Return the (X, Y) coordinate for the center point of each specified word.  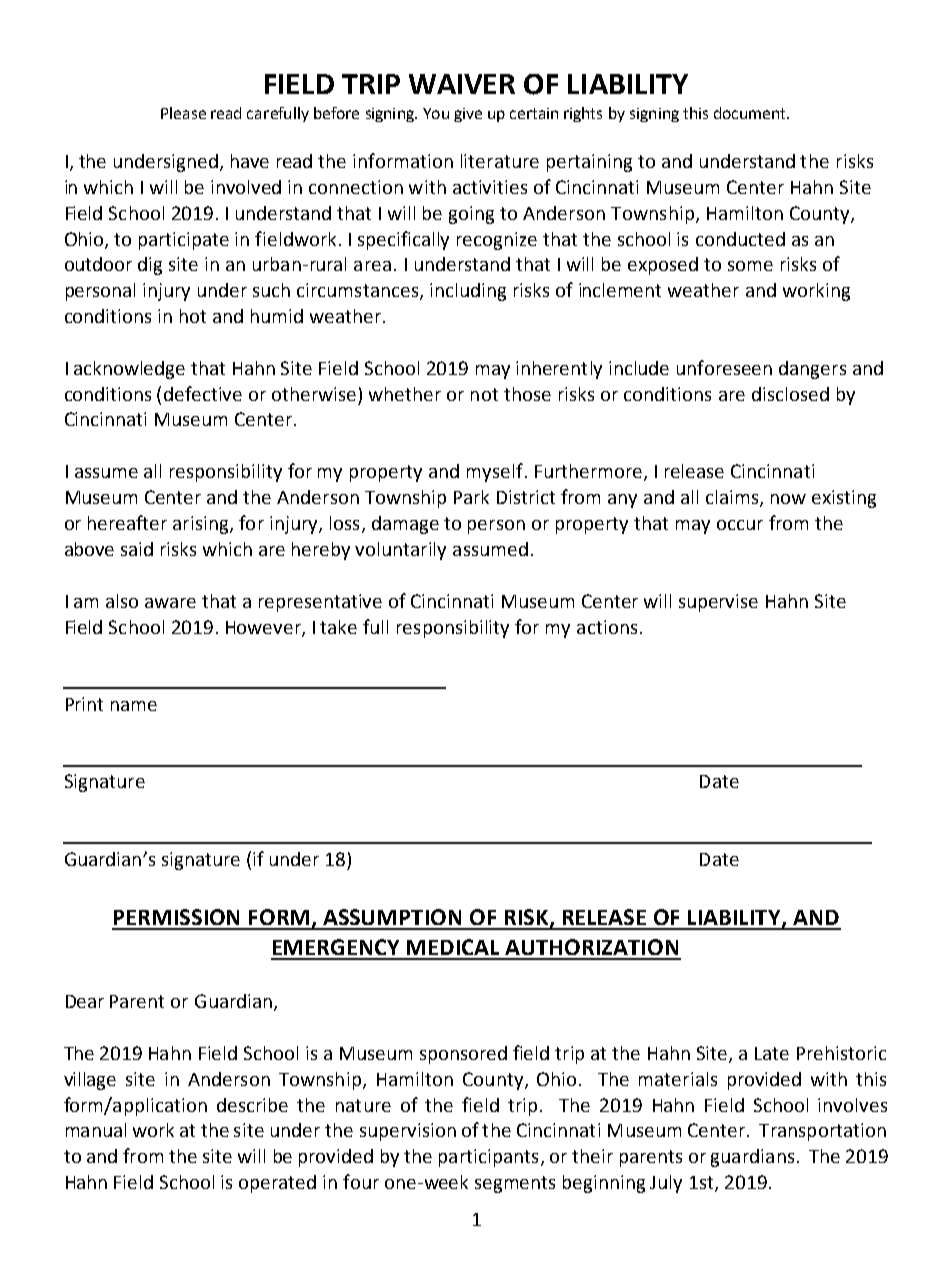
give (468, 115)
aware (170, 603)
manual (96, 1130)
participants (488, 1158)
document (751, 113)
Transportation (822, 1132)
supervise (718, 603)
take (338, 627)
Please (183, 113)
